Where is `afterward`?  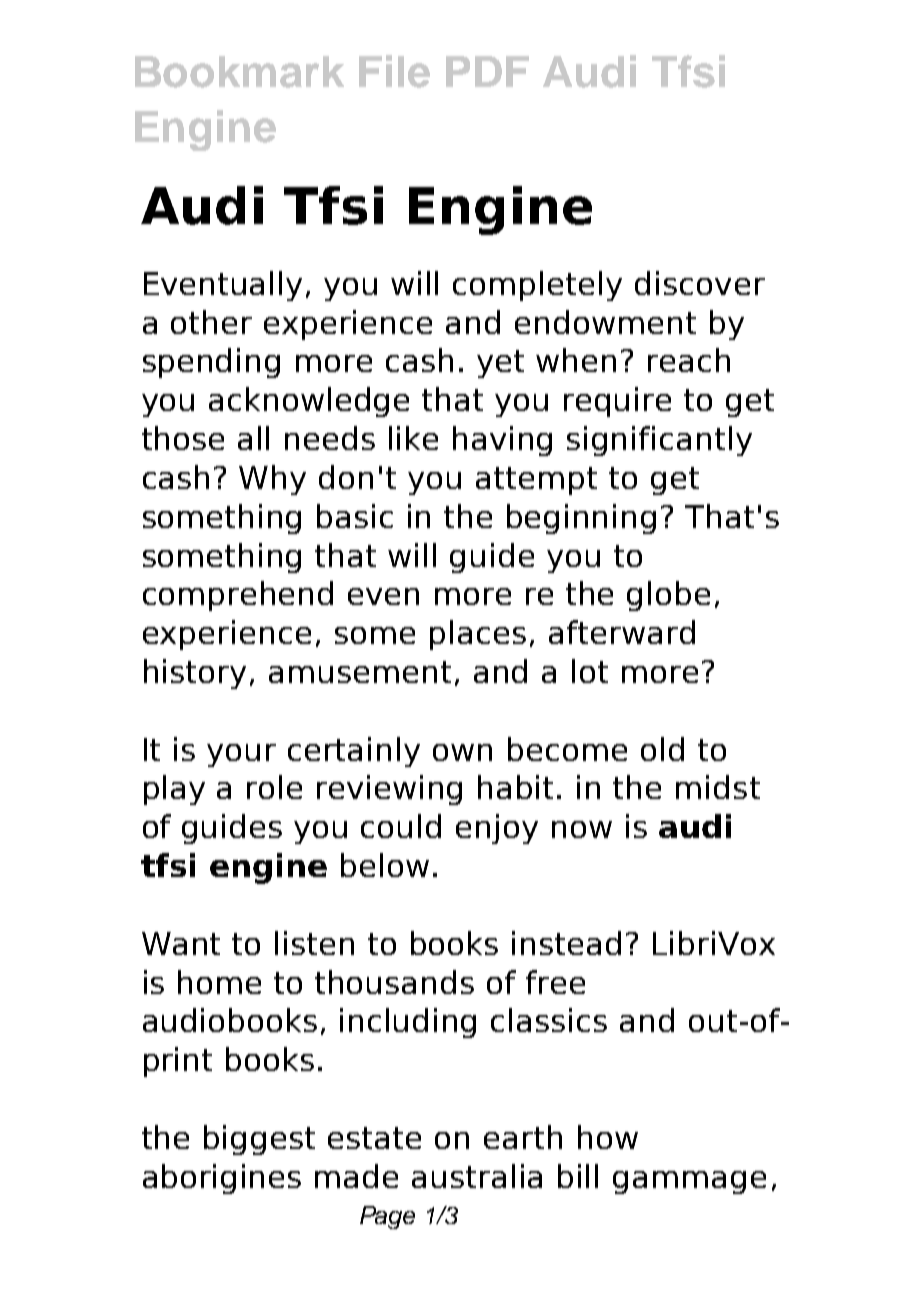
afterward is located at coordinates (622, 632).
